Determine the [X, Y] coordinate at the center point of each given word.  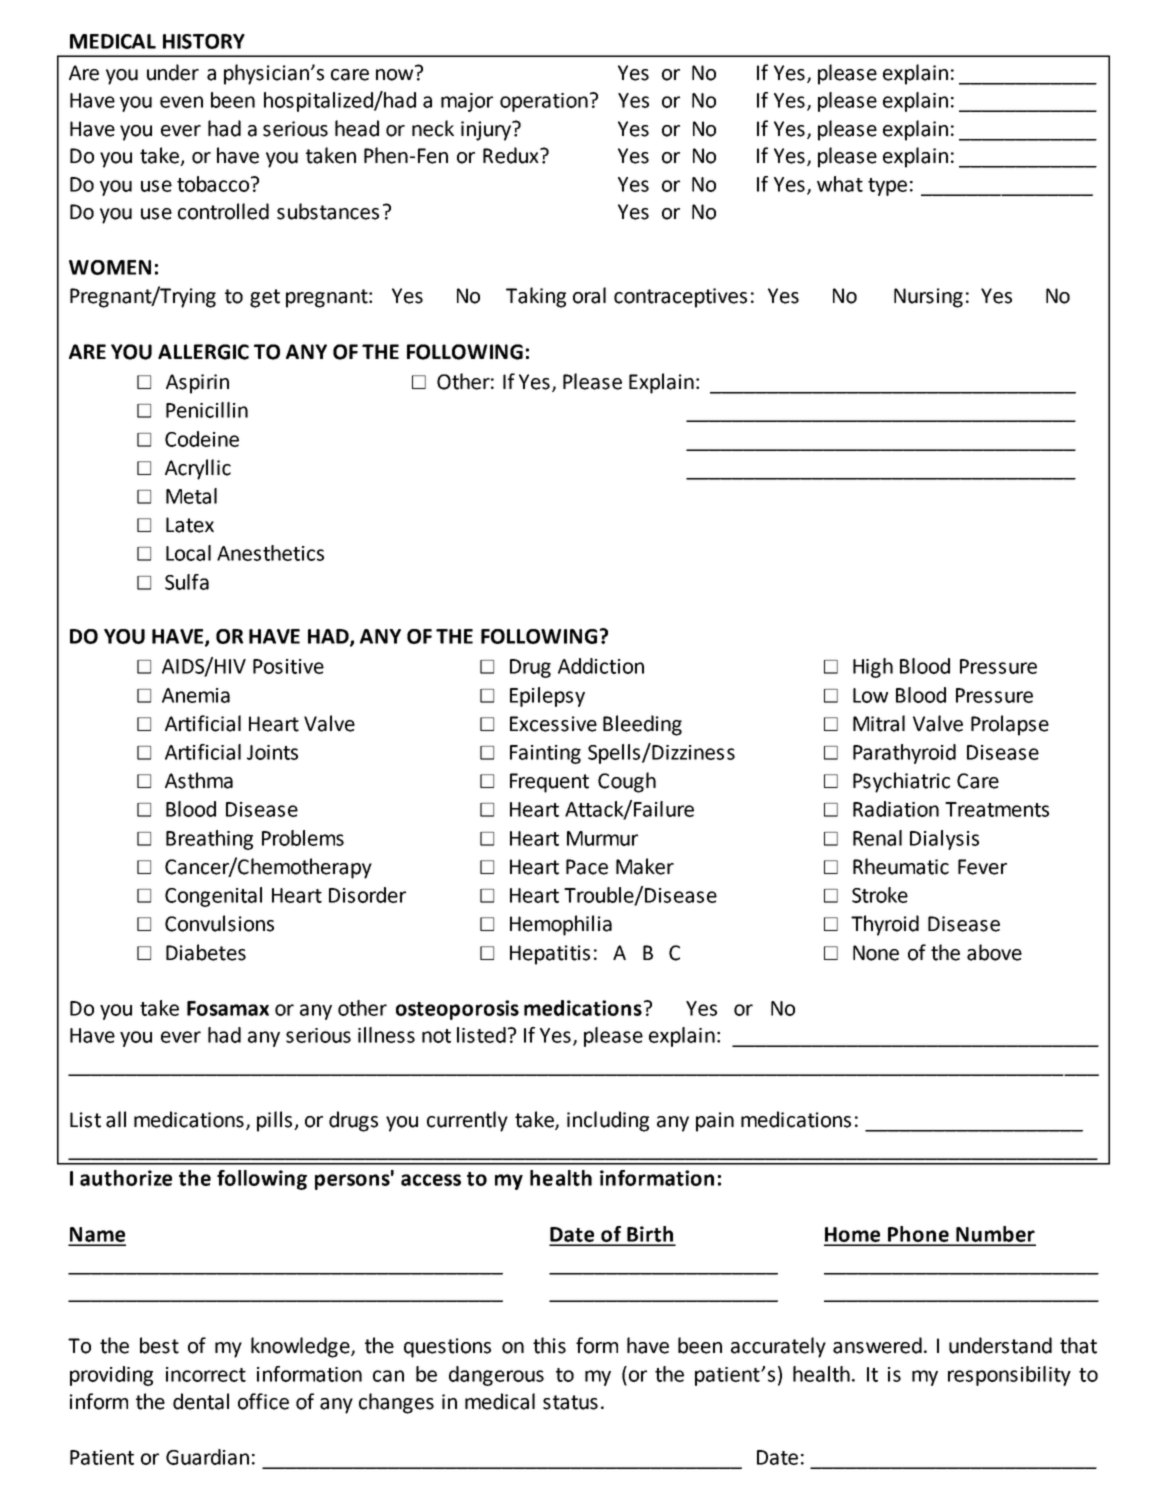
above [994, 952]
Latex [190, 525]
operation [544, 102]
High [873, 668]
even [181, 102]
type [887, 187]
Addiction [601, 666]
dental [201, 1401]
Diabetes [206, 952]
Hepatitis [550, 955]
